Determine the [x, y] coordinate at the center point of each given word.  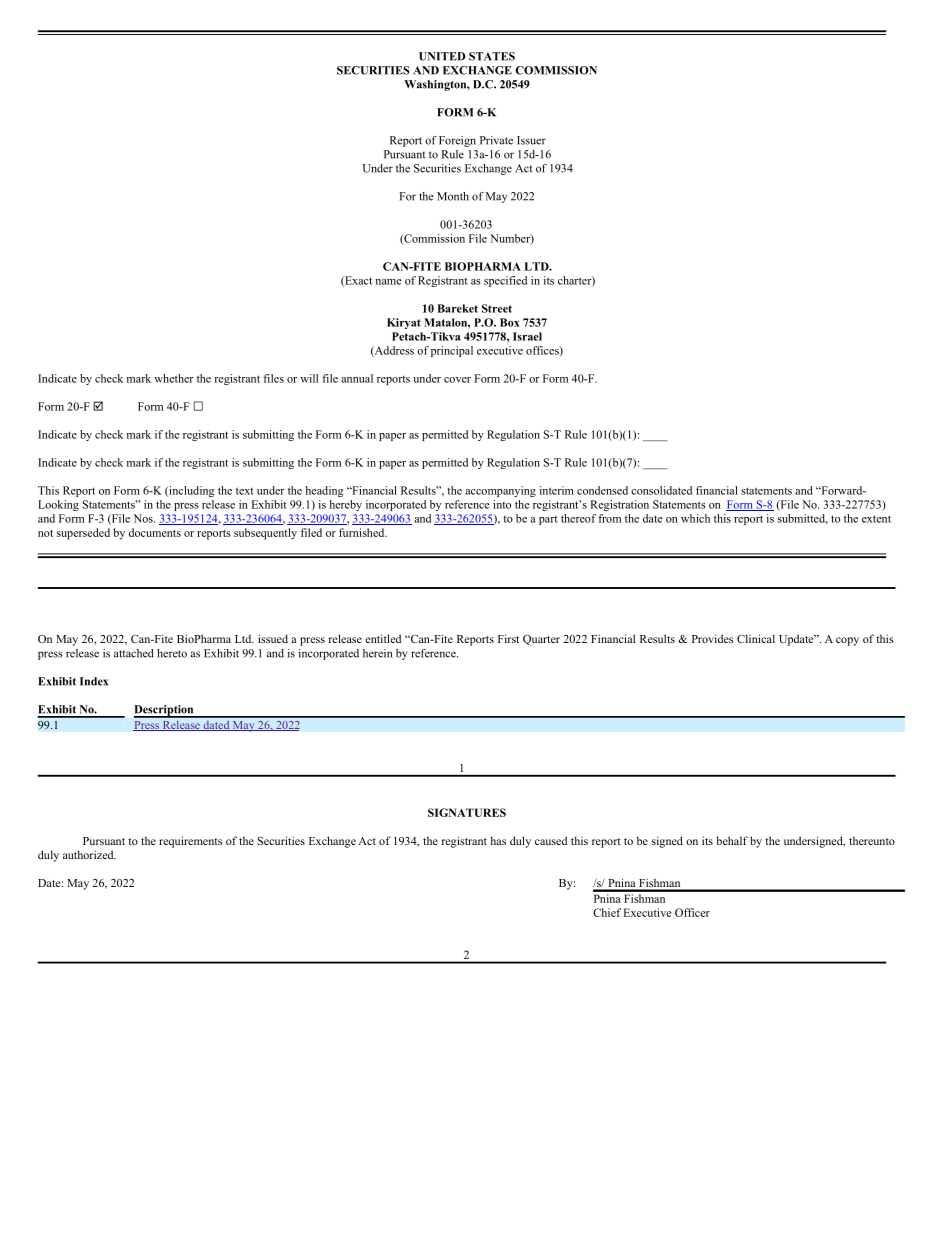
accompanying [500, 491]
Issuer [531, 140]
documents [155, 532]
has [498, 840]
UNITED [442, 56]
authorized [89, 854]
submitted [803, 519]
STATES [492, 56]
